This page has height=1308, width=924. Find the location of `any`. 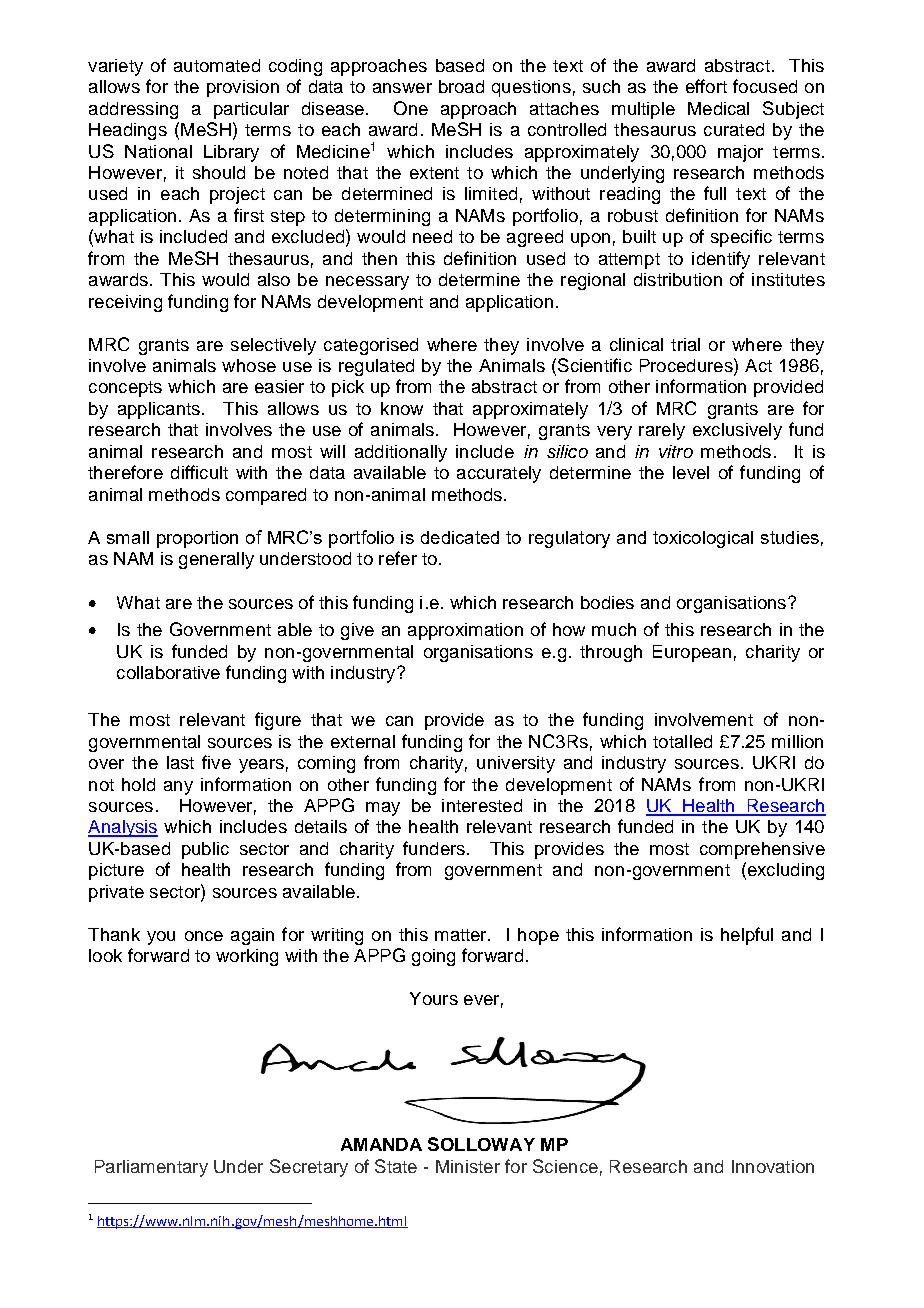

any is located at coordinates (178, 788).
